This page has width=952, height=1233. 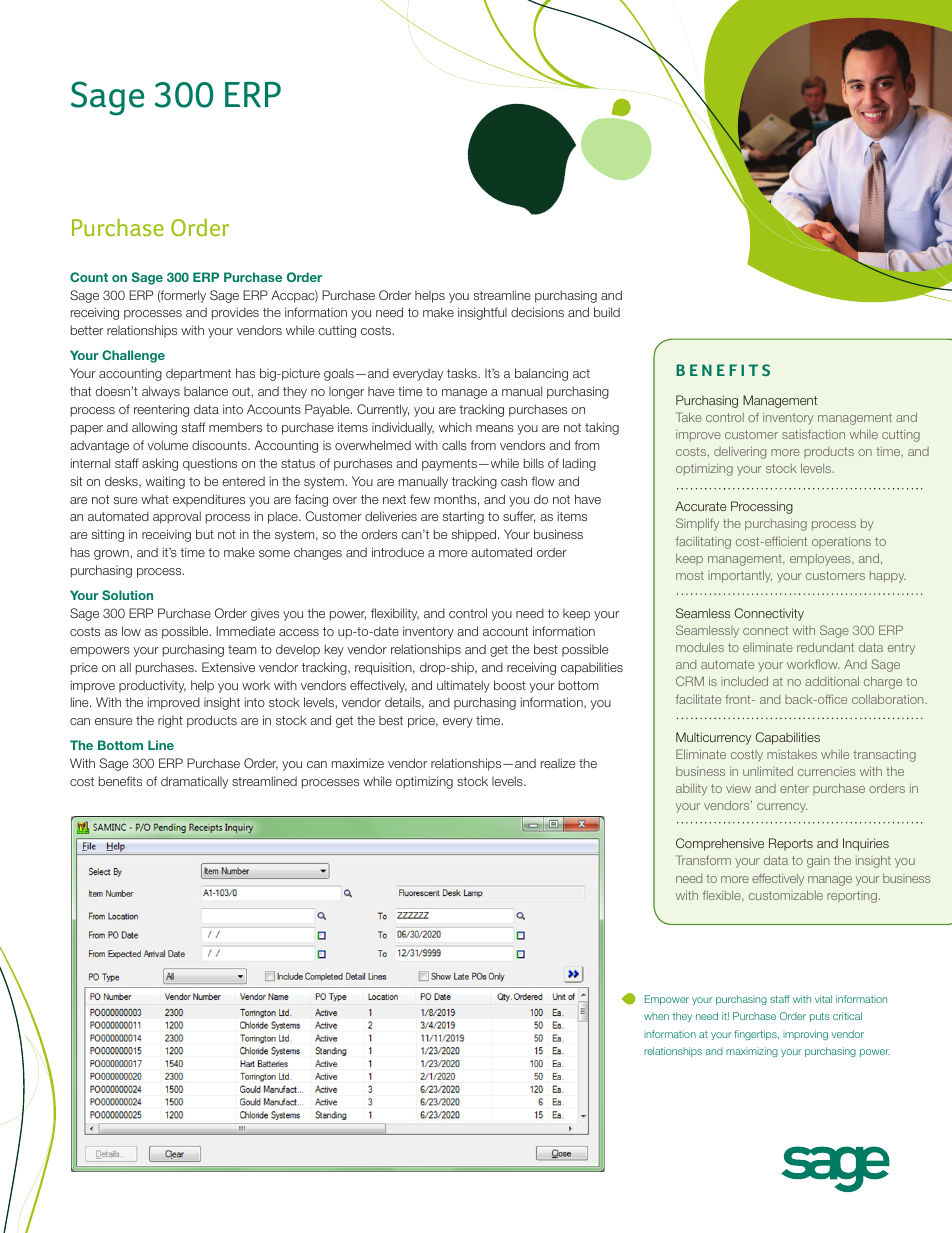 I want to click on currencies, so click(x=826, y=771).
